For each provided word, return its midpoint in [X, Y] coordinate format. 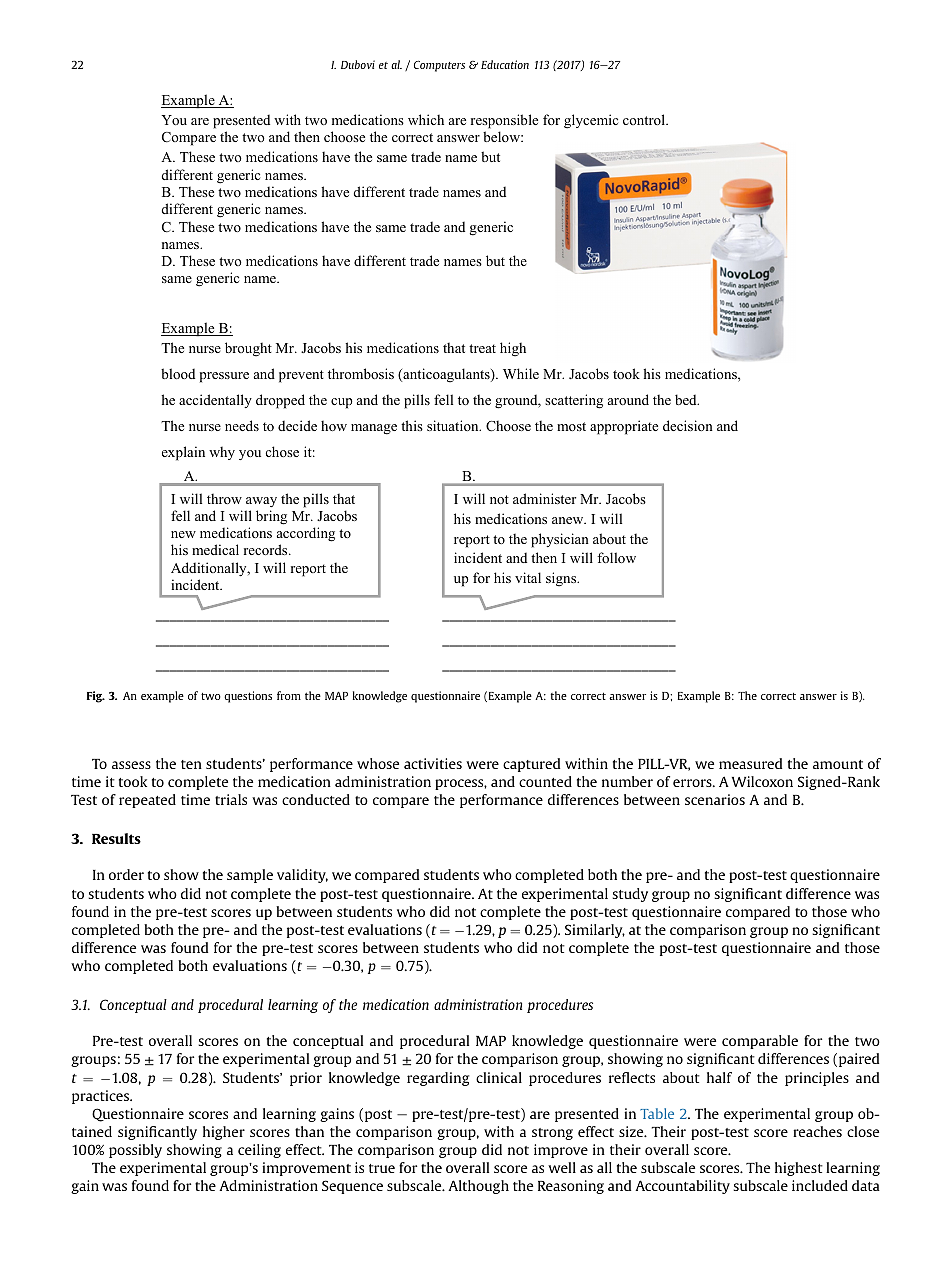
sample [250, 876]
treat [482, 348]
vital [528, 577]
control [645, 119]
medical [215, 549]
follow [616, 557]
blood [178, 373]
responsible [504, 121]
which [426, 119]
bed [687, 399]
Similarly [595, 931]
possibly [135, 1151]
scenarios [715, 799]
